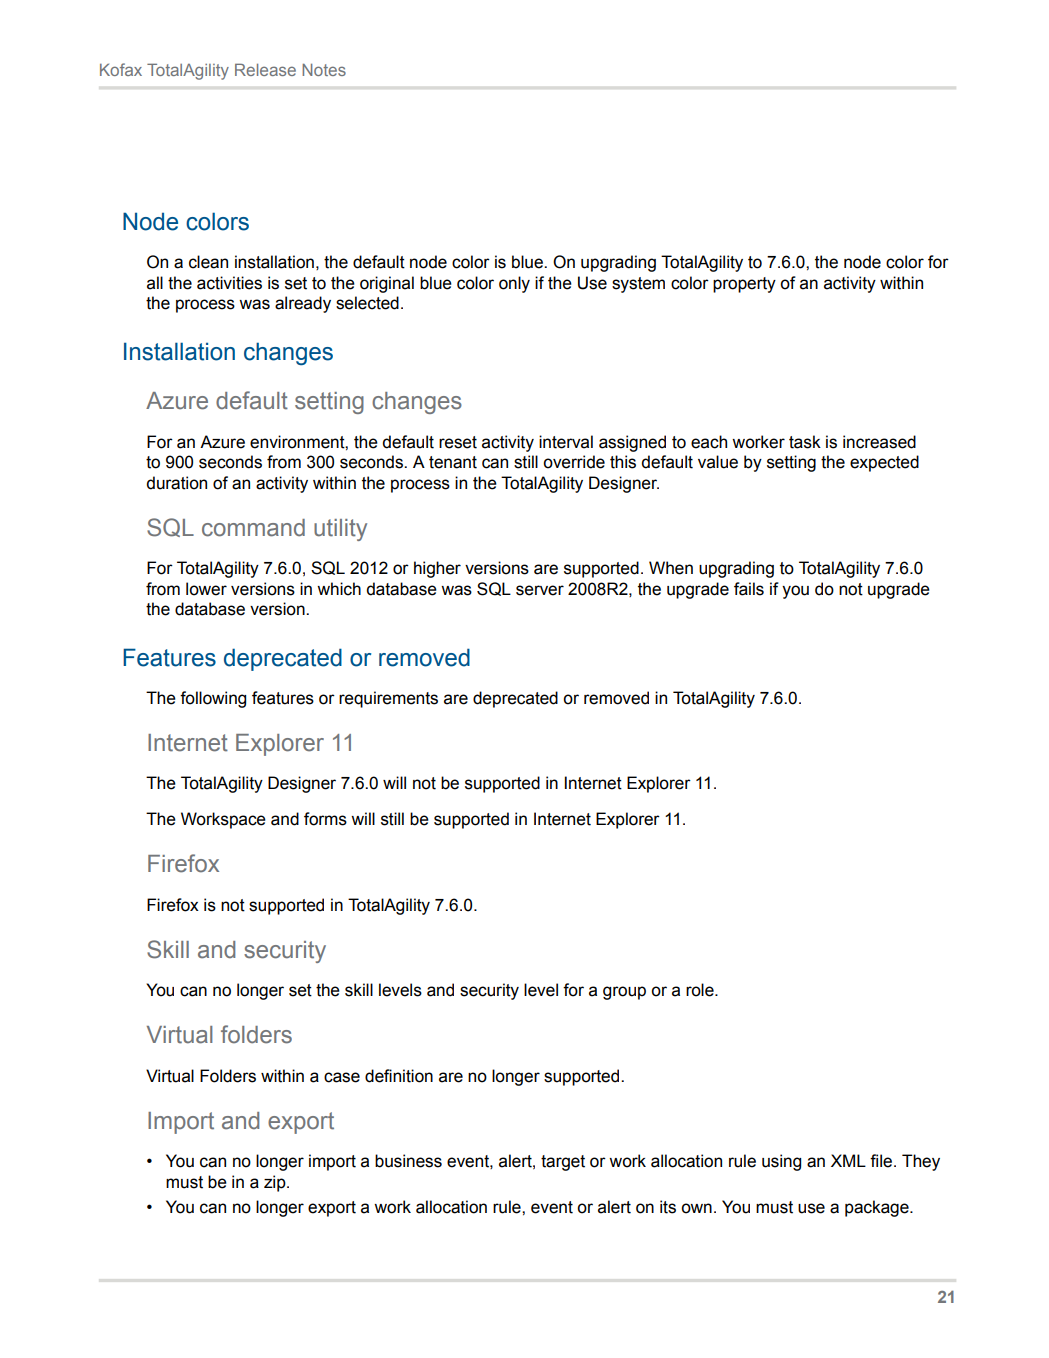  Describe the element at coordinates (276, 1183) in the page. I see `zip` at that location.
